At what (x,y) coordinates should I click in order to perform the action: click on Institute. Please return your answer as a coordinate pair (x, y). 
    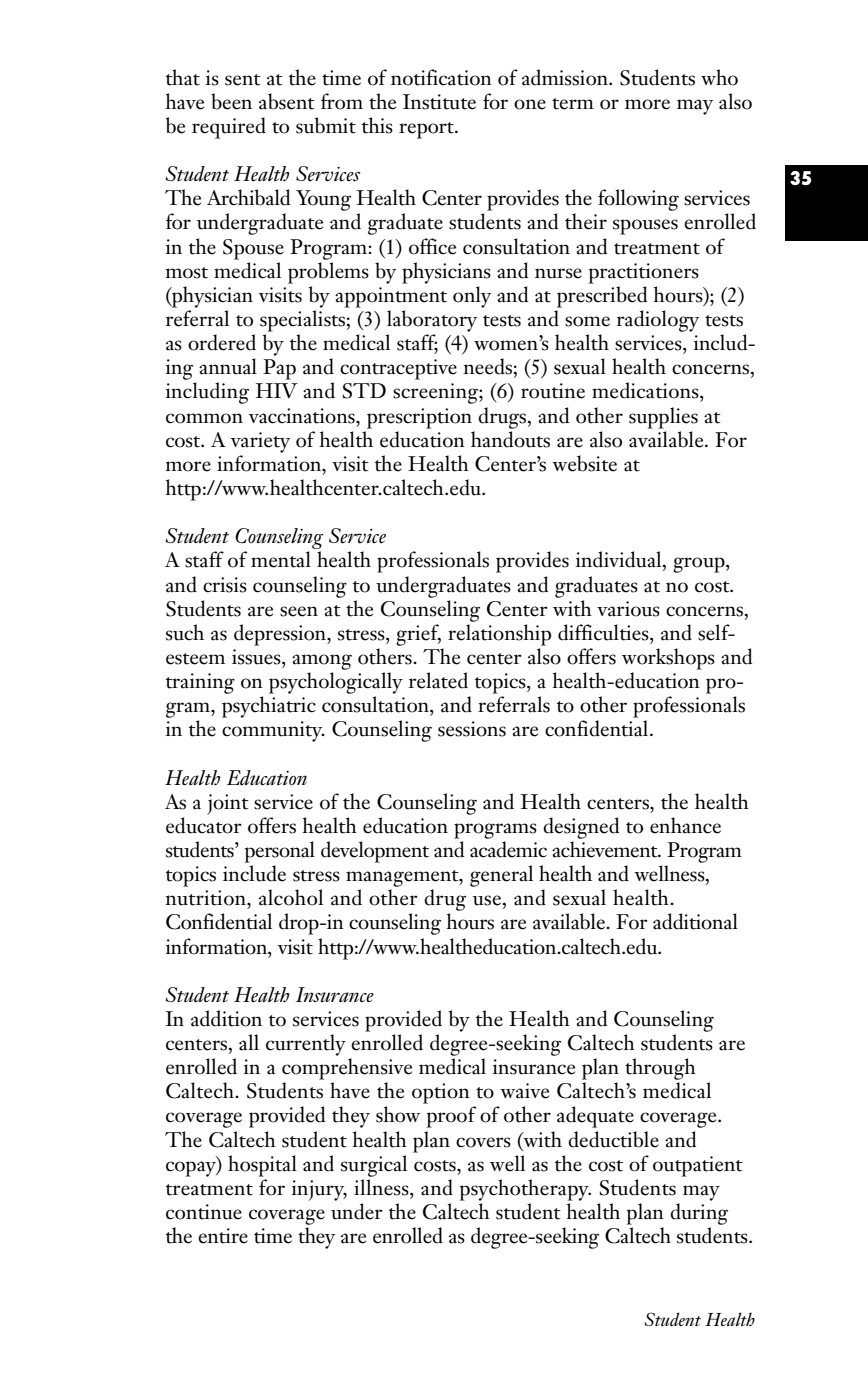
    Looking at the image, I should click on (439, 102).
